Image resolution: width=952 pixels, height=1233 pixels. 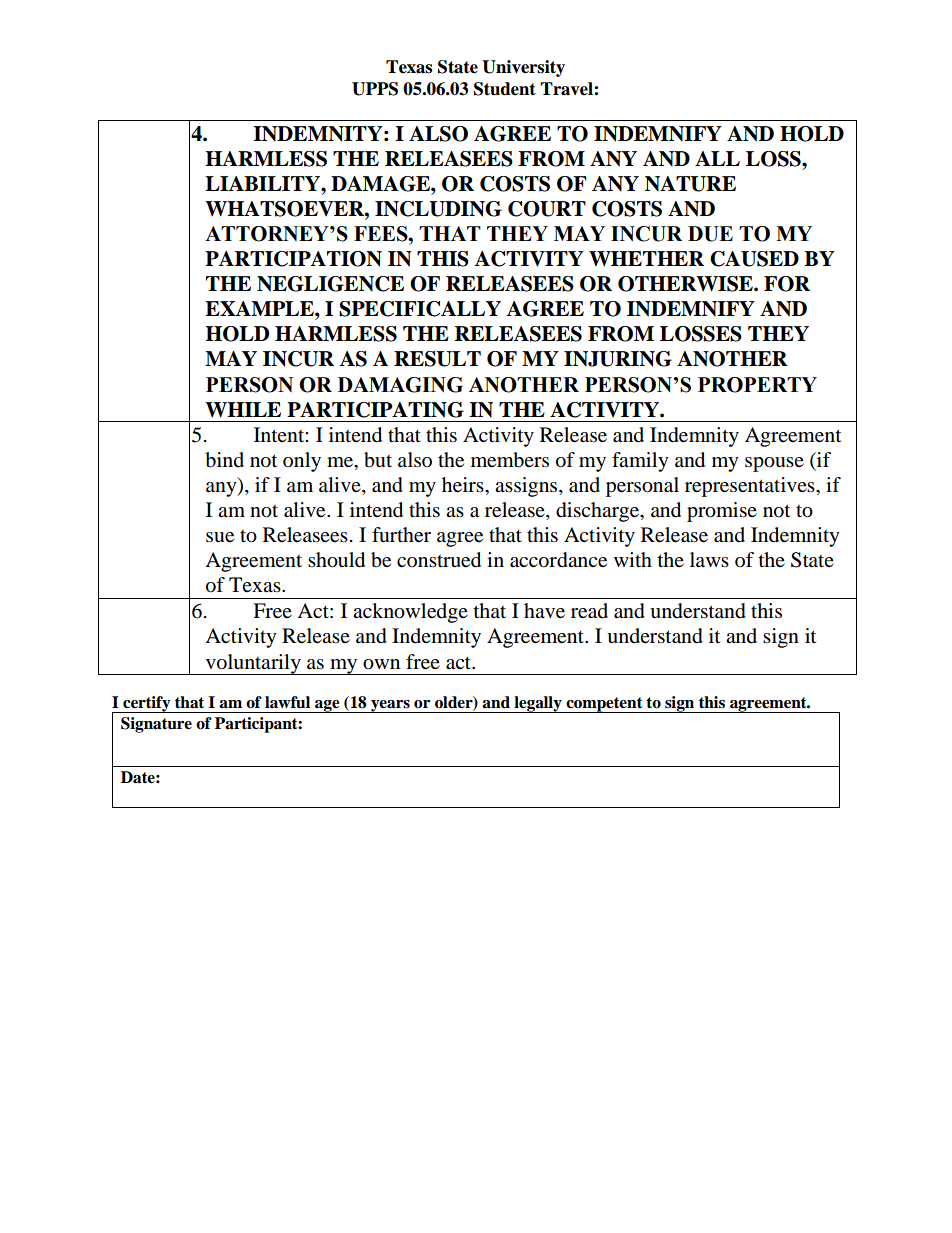 What do you see at coordinates (567, 89) in the screenshot?
I see `Travel` at bounding box center [567, 89].
